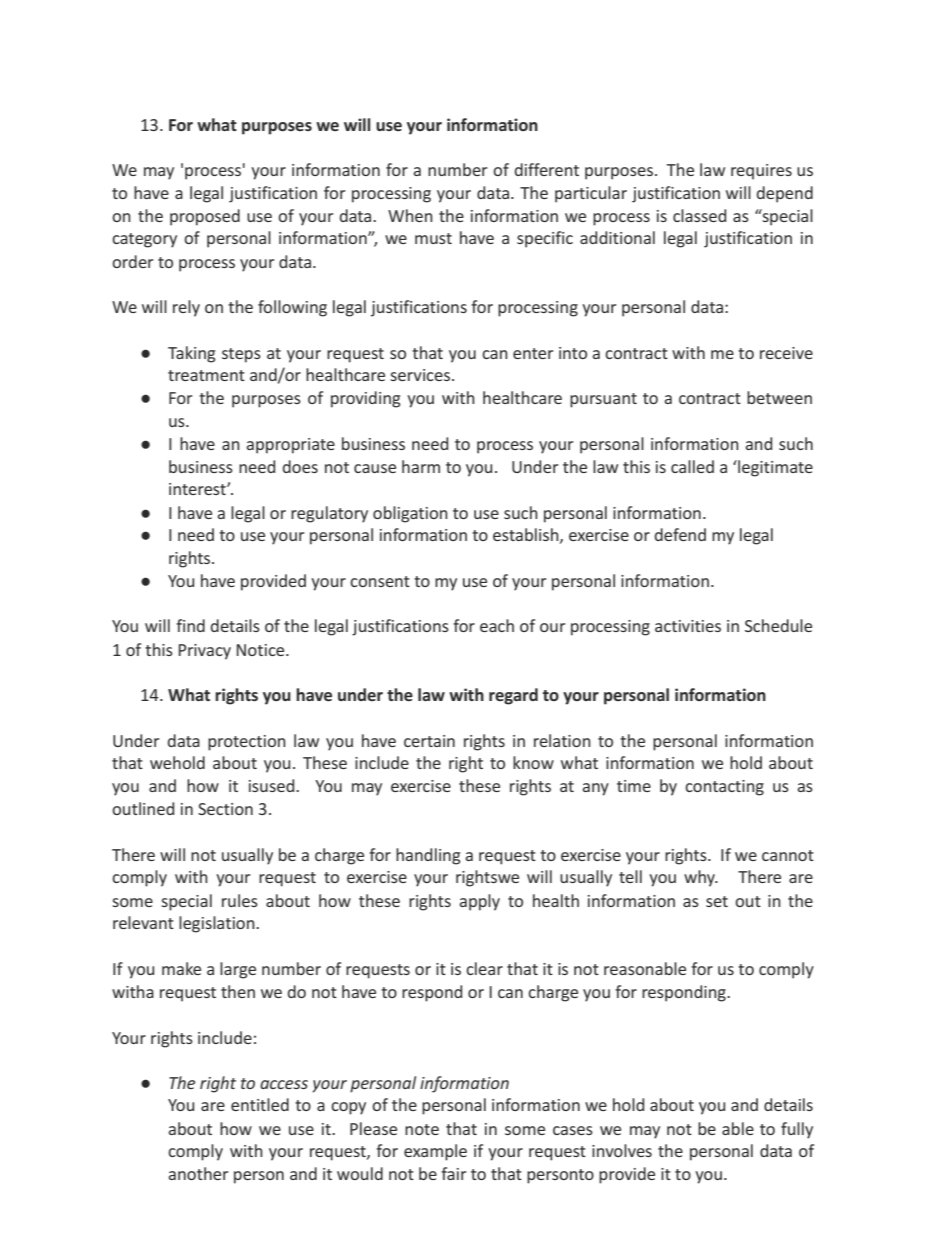 This screenshot has width=952, height=1233. What do you see at coordinates (699, 215) in the screenshot?
I see `classed` at bounding box center [699, 215].
